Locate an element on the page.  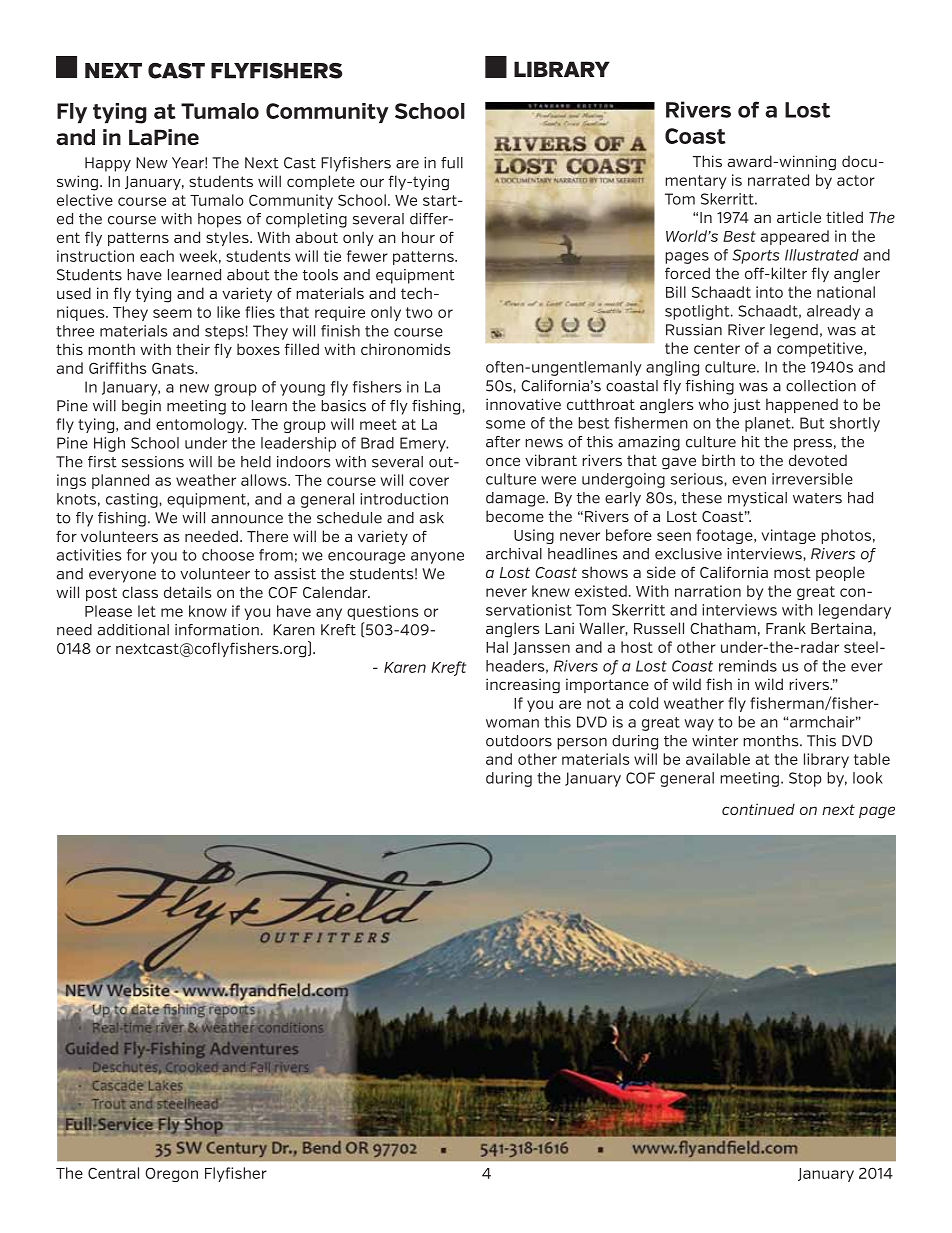
additional is located at coordinates (133, 630).
